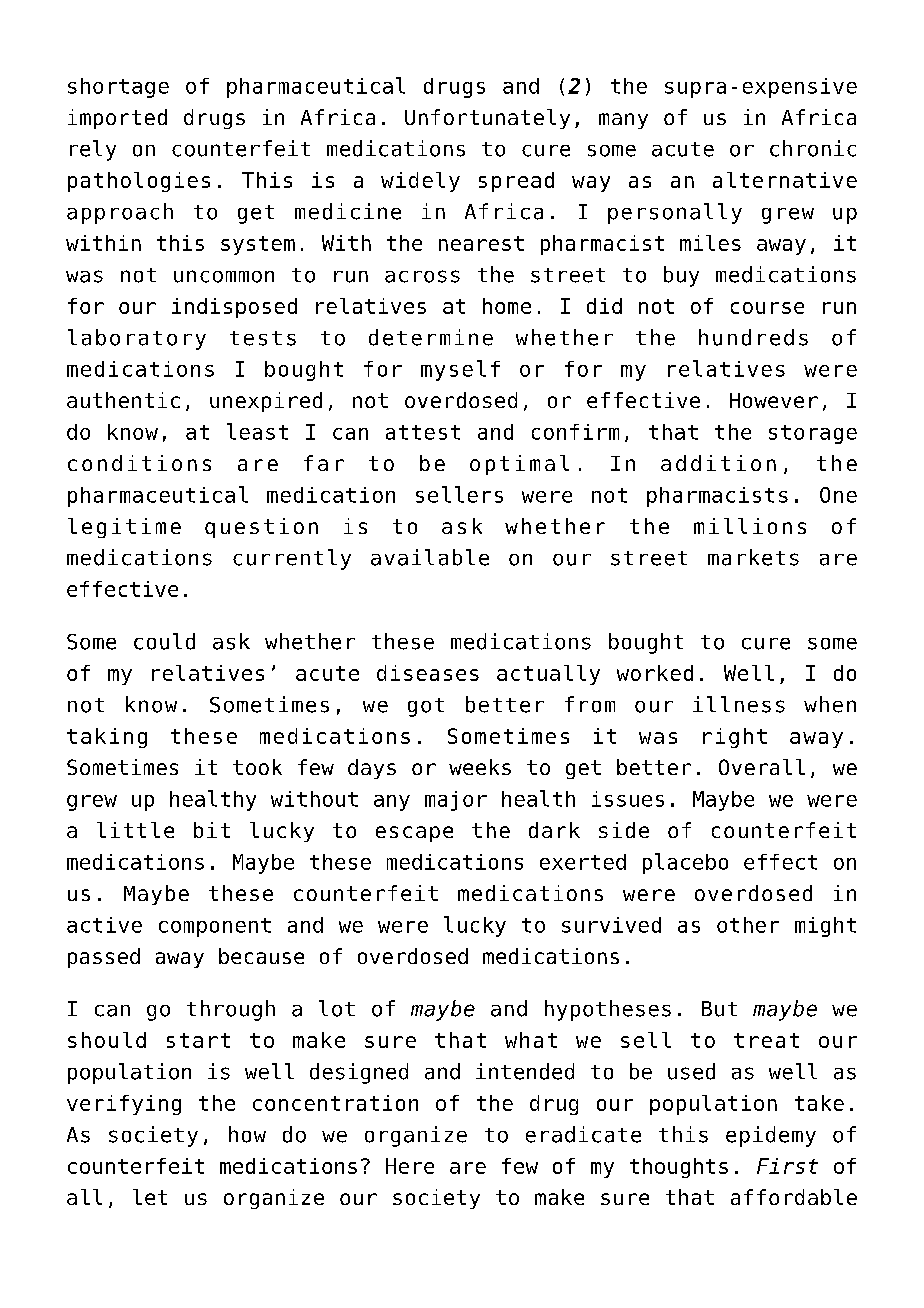 Image resolution: width=924 pixels, height=1308 pixels. What do you see at coordinates (428, 673) in the page?
I see `diseases` at bounding box center [428, 673].
